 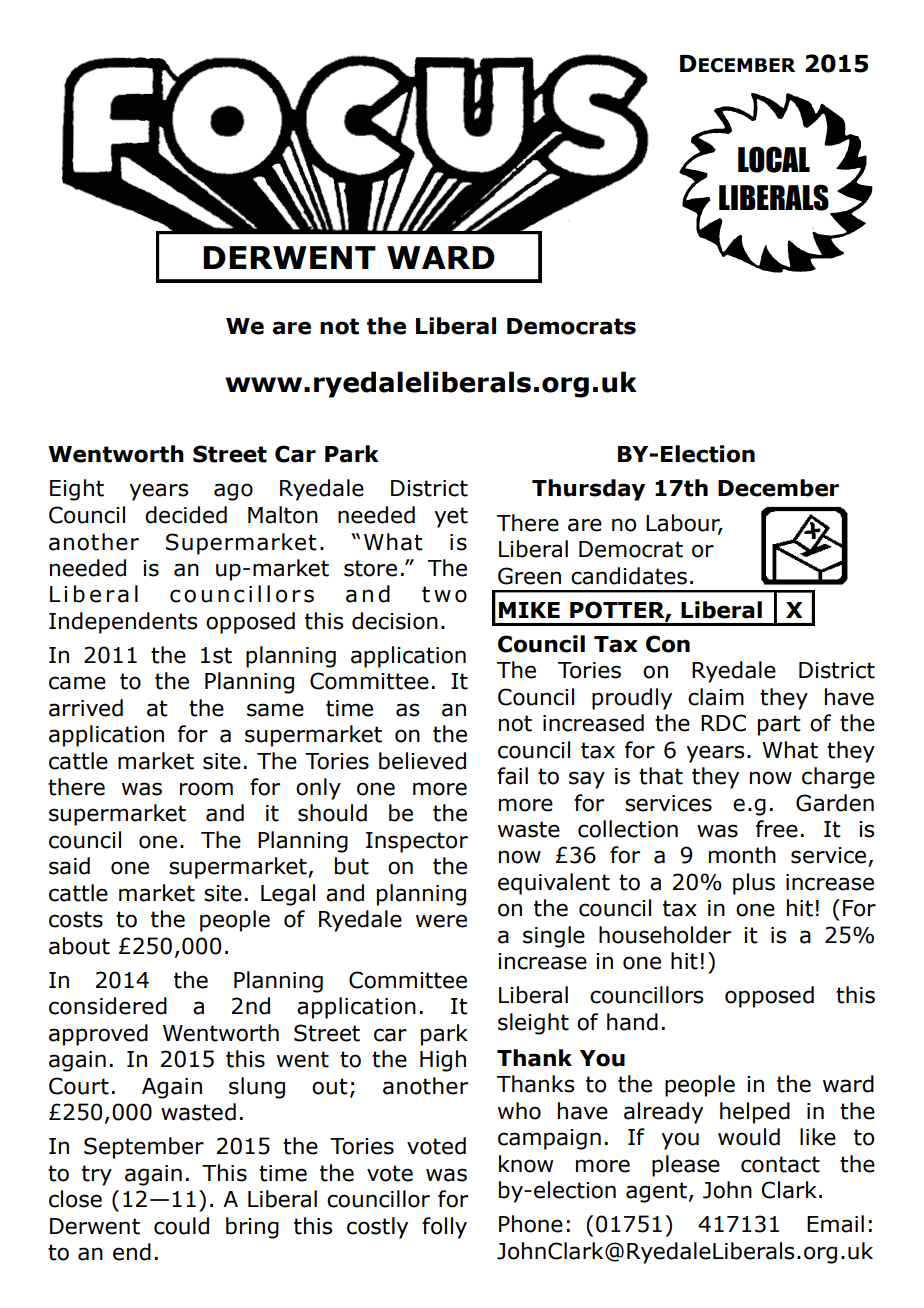 I want to click on decided, so click(x=186, y=515).
